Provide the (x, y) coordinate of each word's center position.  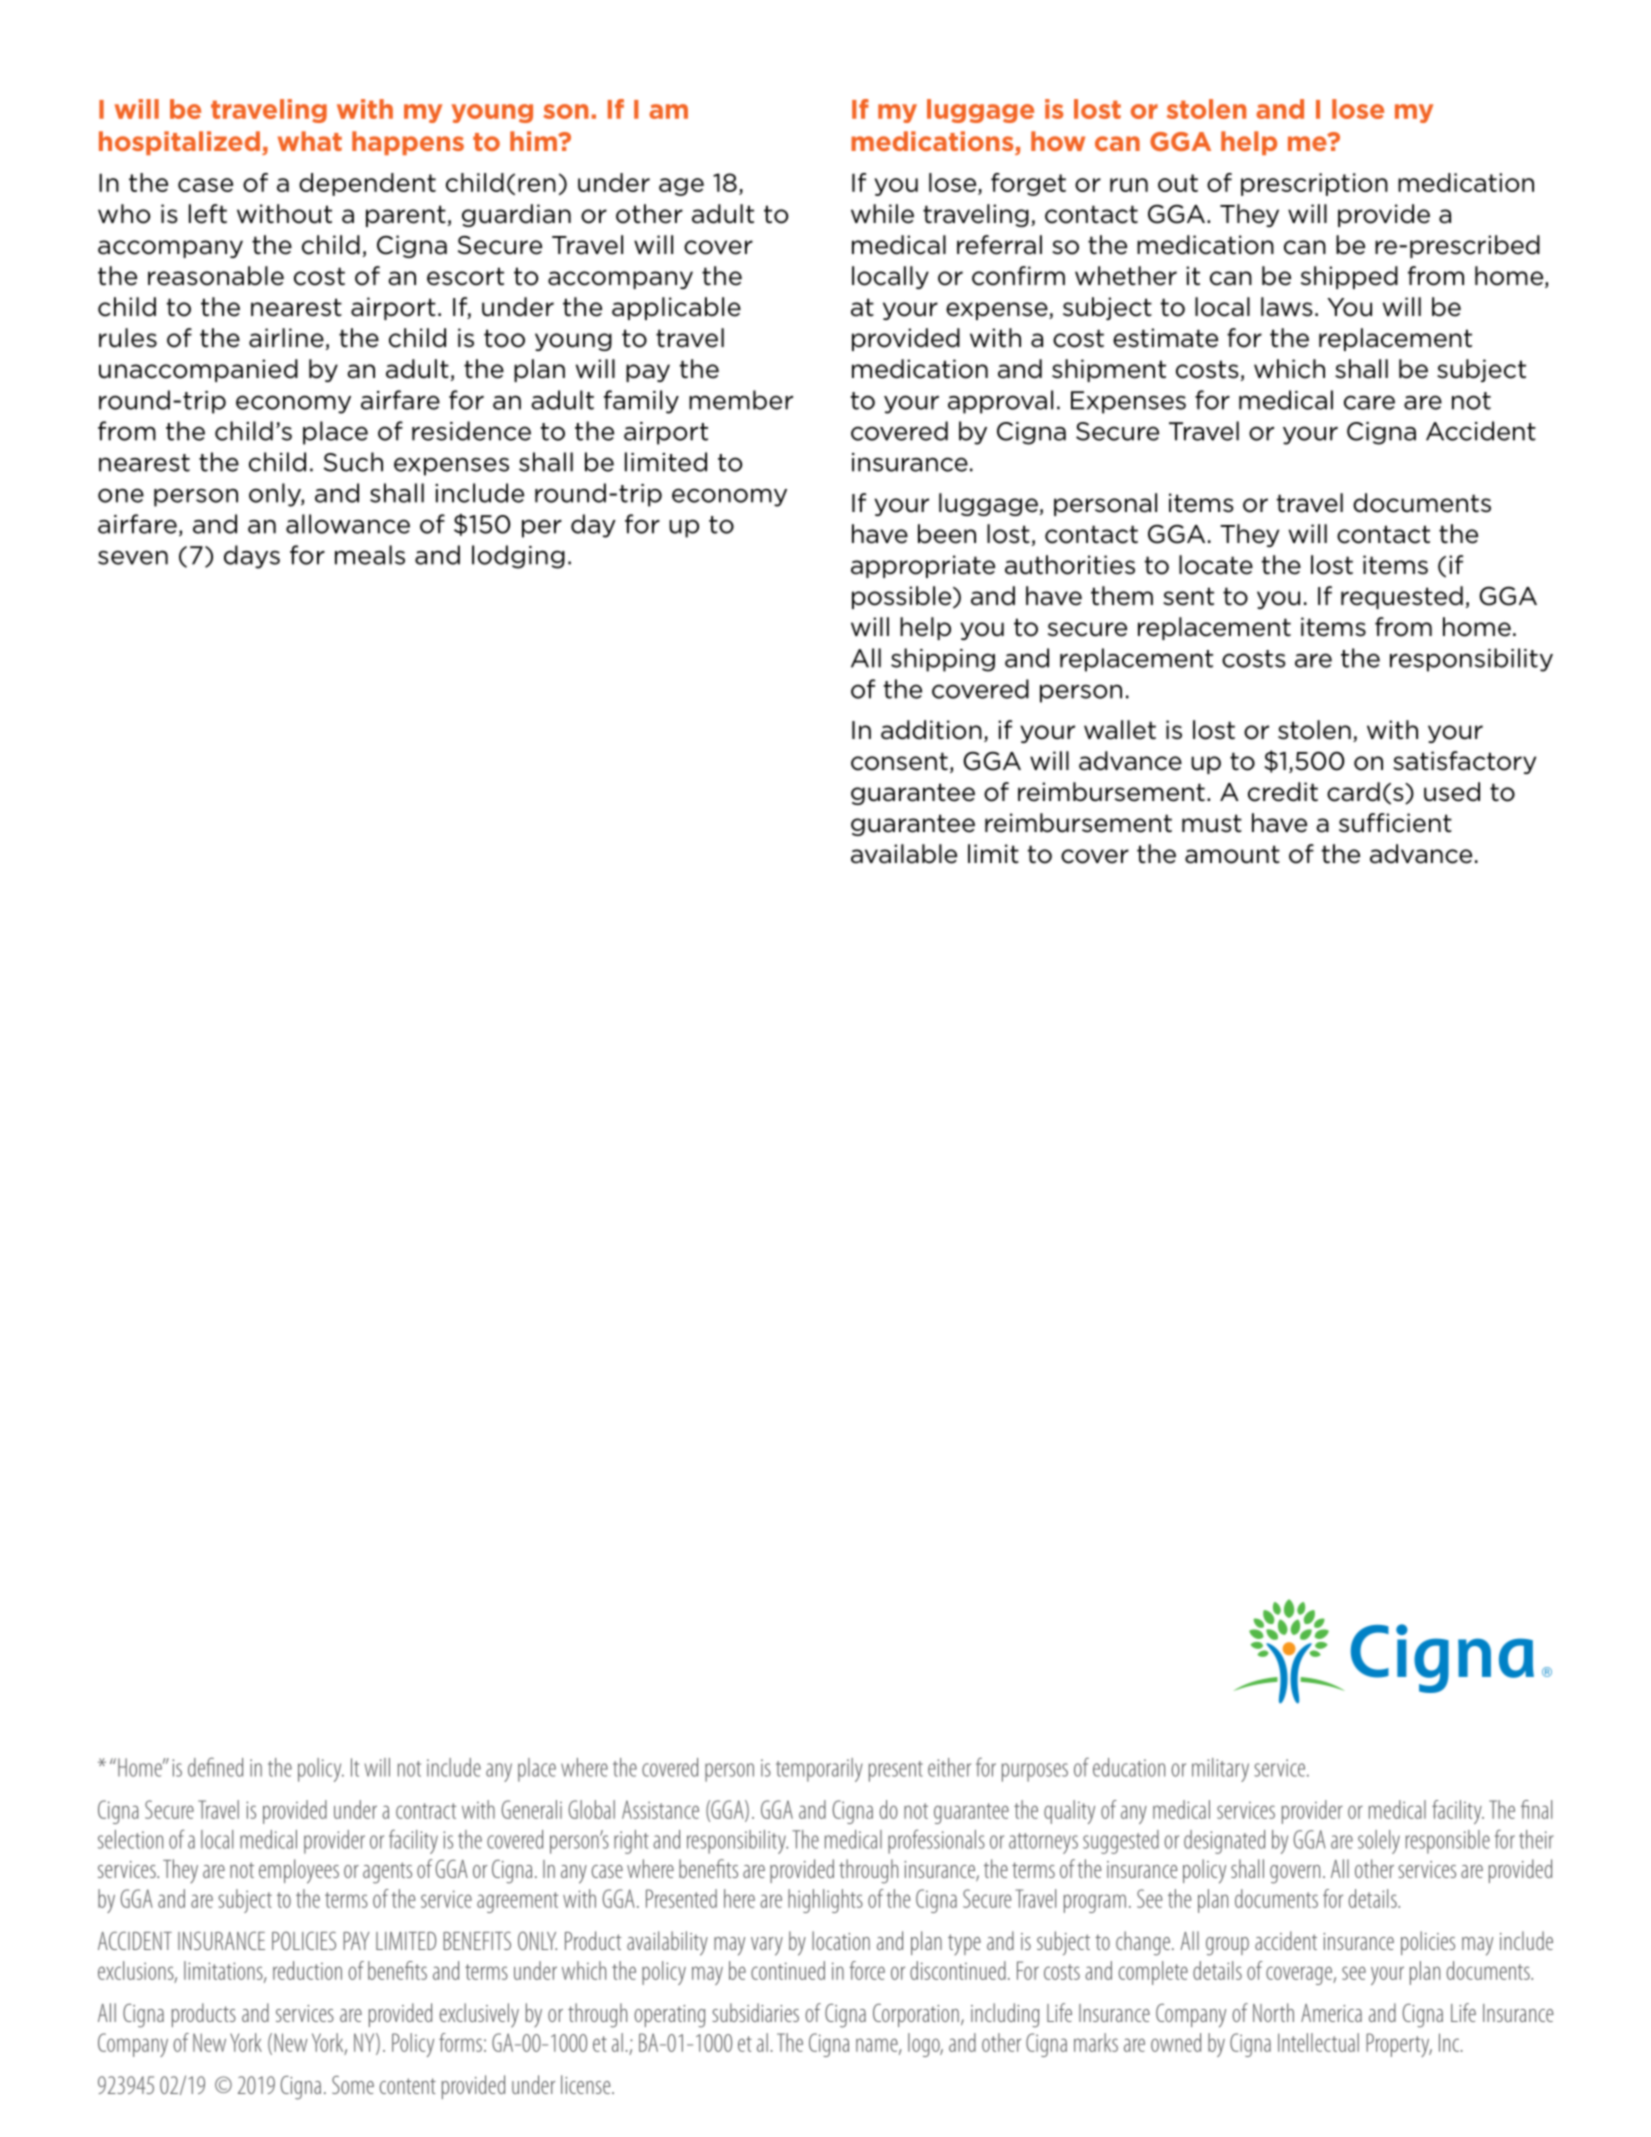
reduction (307, 1970)
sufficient (1395, 823)
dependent (367, 184)
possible (903, 597)
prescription (1314, 184)
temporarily (819, 1770)
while (882, 214)
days (252, 557)
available (904, 854)
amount (1232, 854)
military (1220, 1770)
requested (1402, 597)
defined (215, 1767)
